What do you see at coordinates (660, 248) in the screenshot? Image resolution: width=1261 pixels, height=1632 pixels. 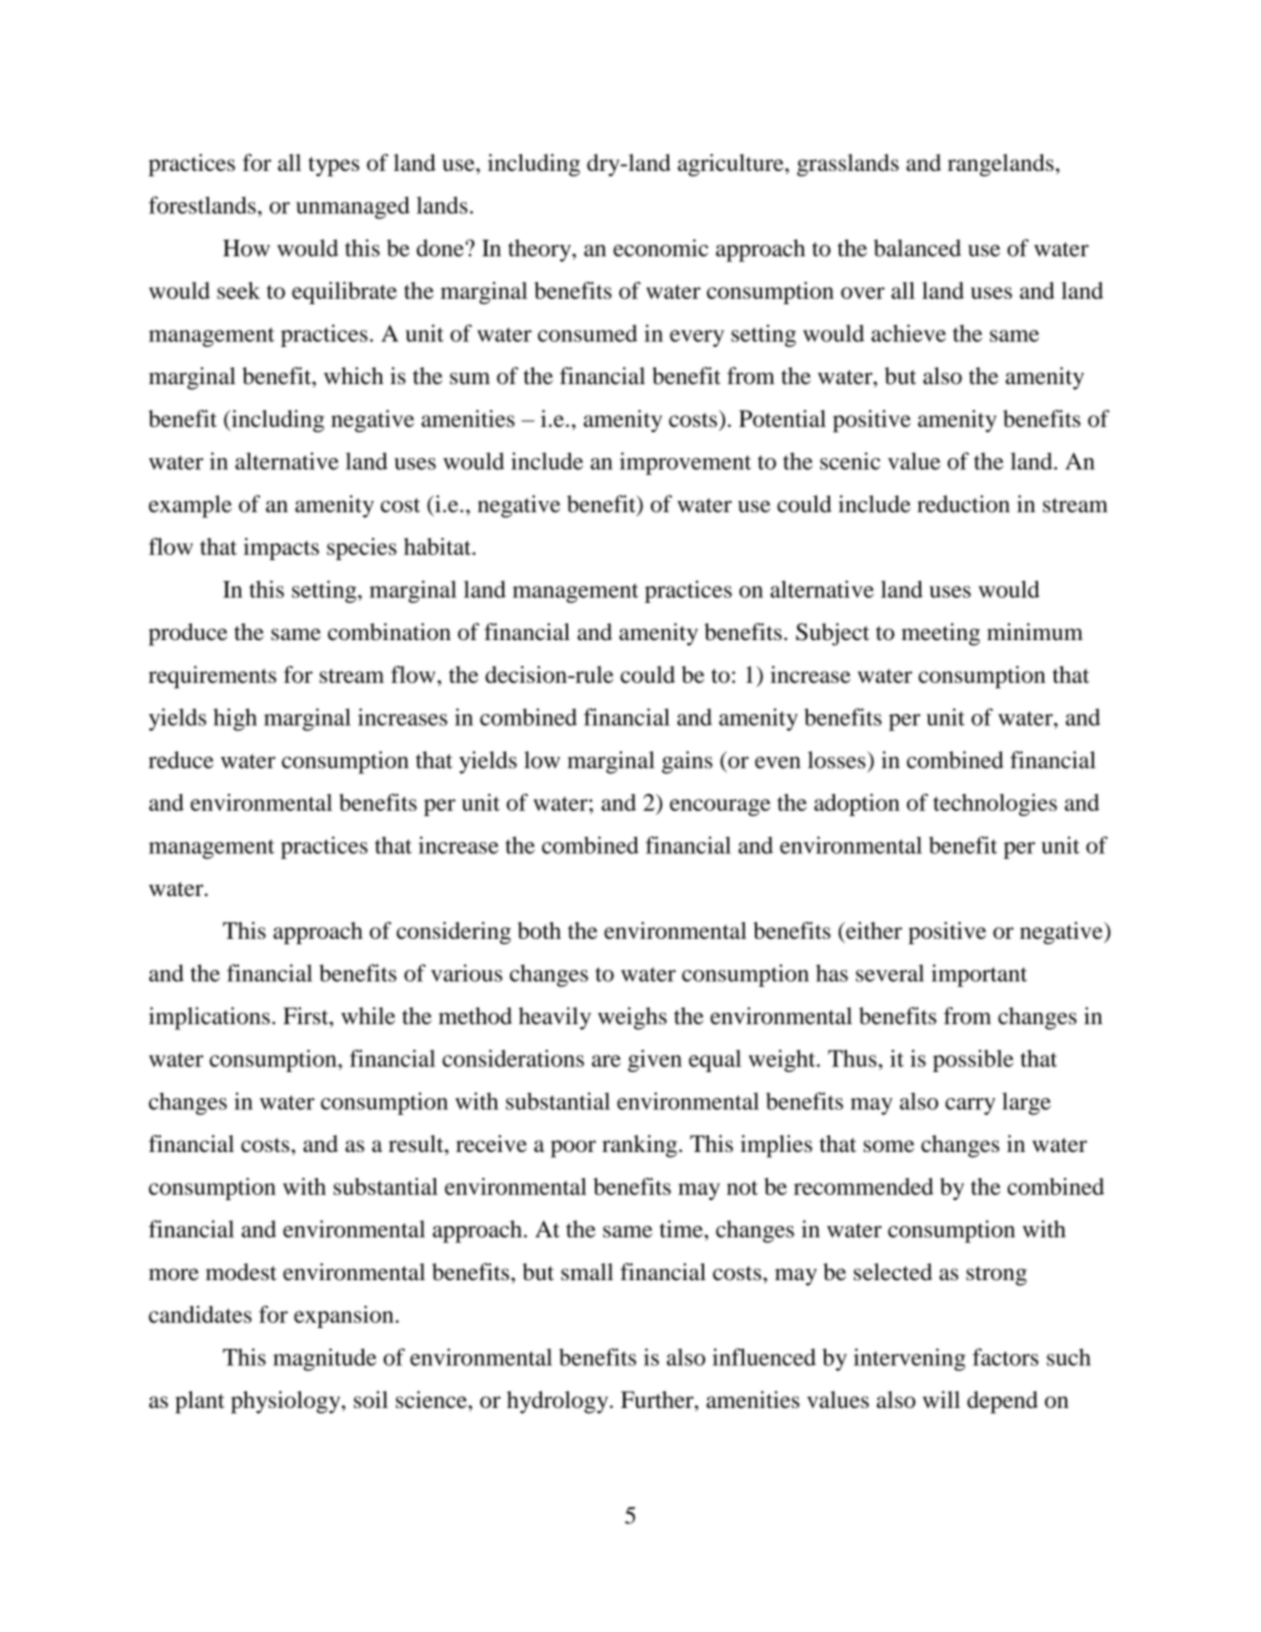 I see `economic` at bounding box center [660, 248].
